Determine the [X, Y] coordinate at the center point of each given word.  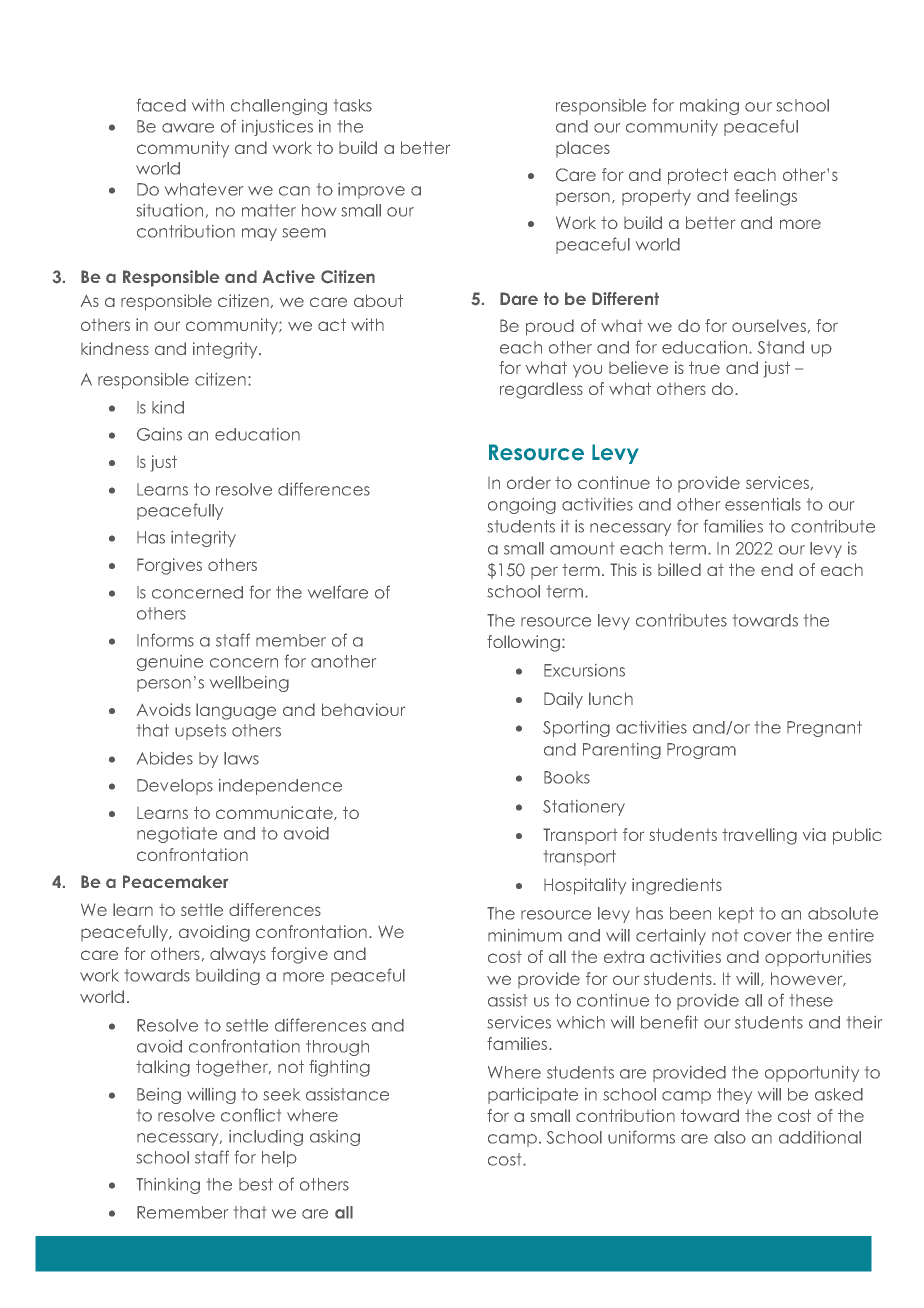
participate [533, 1096]
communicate [275, 813]
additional [820, 1137]
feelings [766, 197]
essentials [763, 504]
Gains [159, 434]
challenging [279, 107]
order [529, 482]
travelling [759, 836]
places [583, 149]
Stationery [584, 808]
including [266, 1138]
